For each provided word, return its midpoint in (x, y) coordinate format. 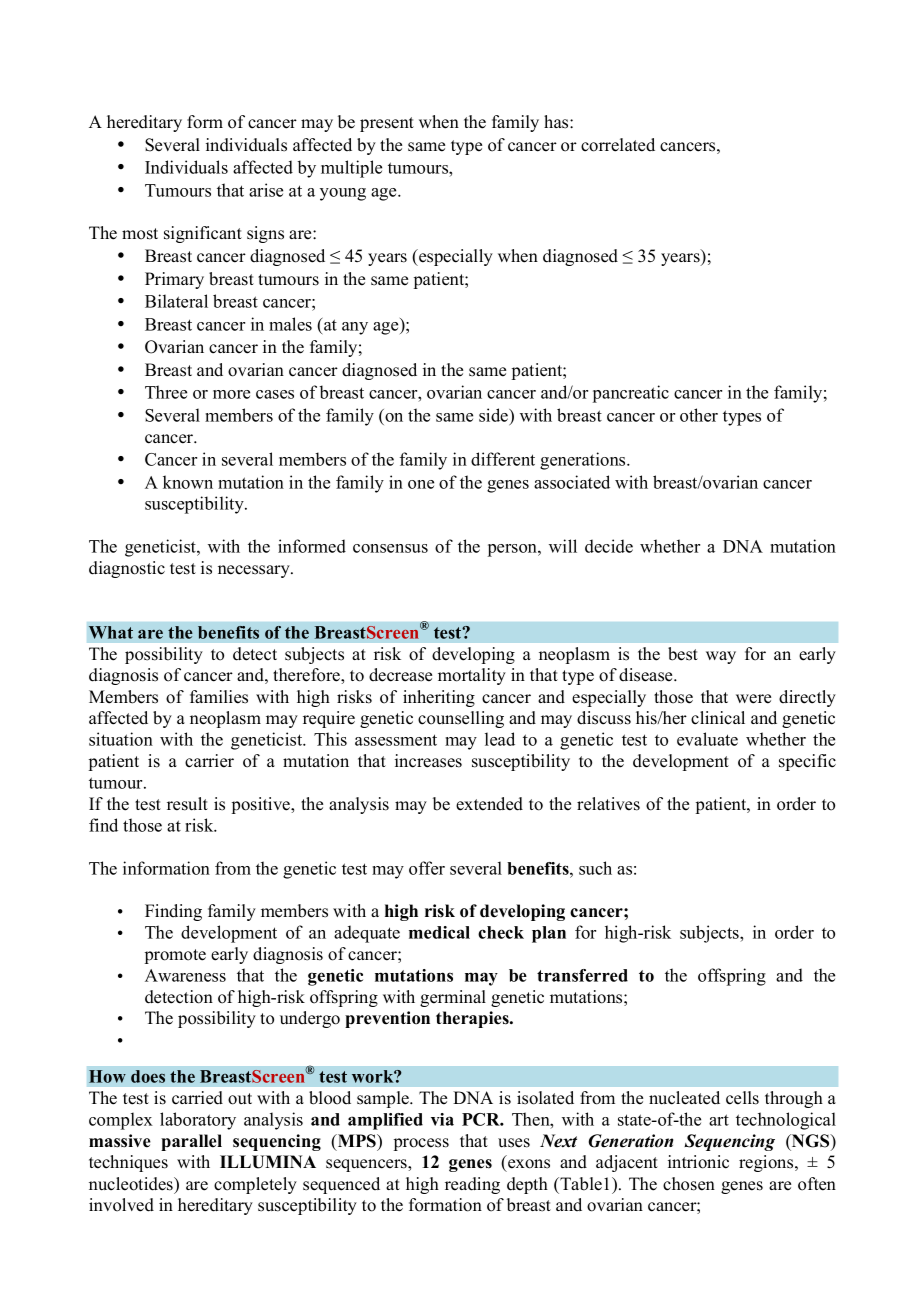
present (387, 124)
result (187, 804)
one (421, 484)
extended (489, 804)
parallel (191, 1142)
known (188, 482)
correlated (618, 145)
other (699, 415)
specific (807, 762)
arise (266, 190)
